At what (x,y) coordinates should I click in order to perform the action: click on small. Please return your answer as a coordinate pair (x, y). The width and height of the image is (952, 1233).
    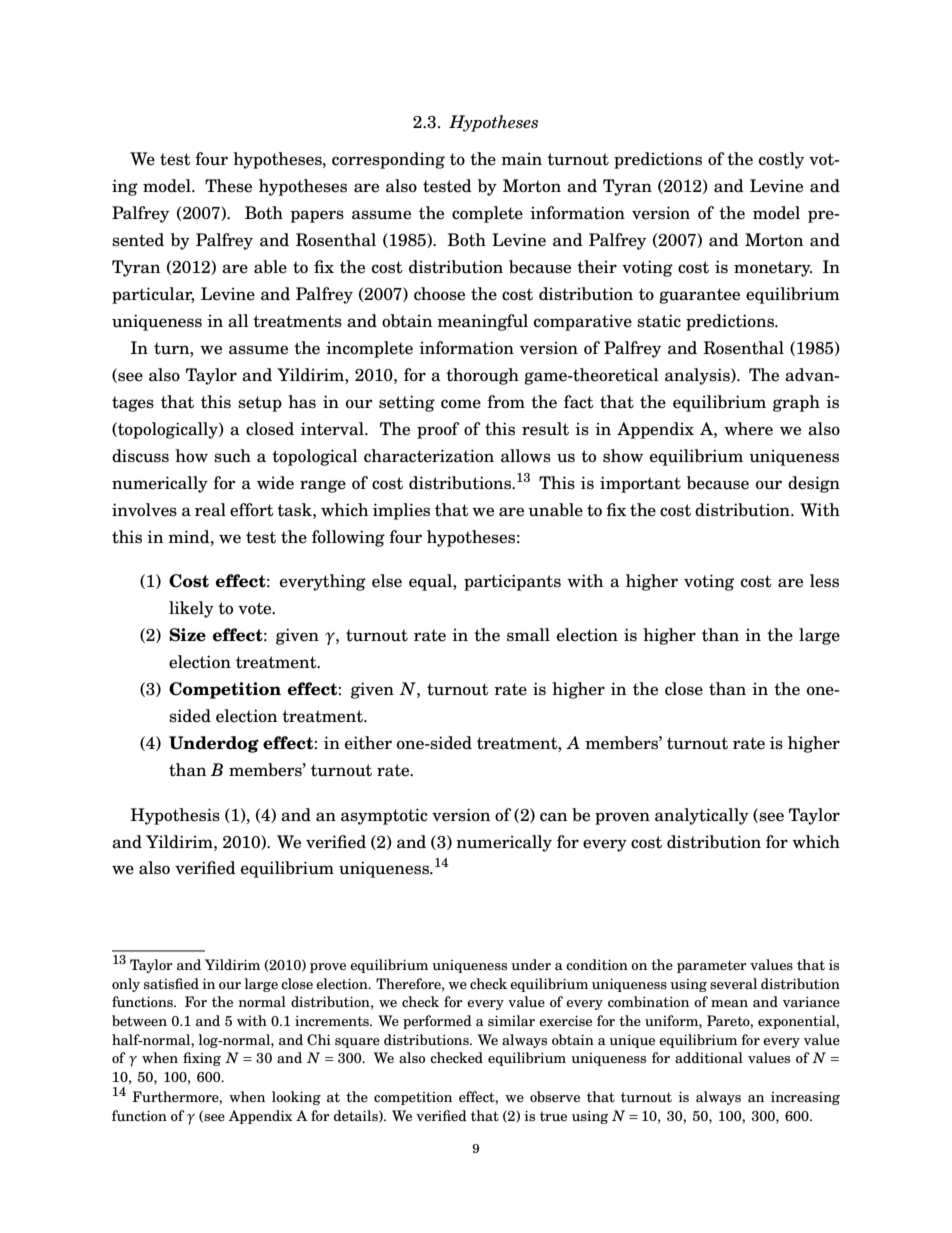
    Looking at the image, I should click on (528, 635).
